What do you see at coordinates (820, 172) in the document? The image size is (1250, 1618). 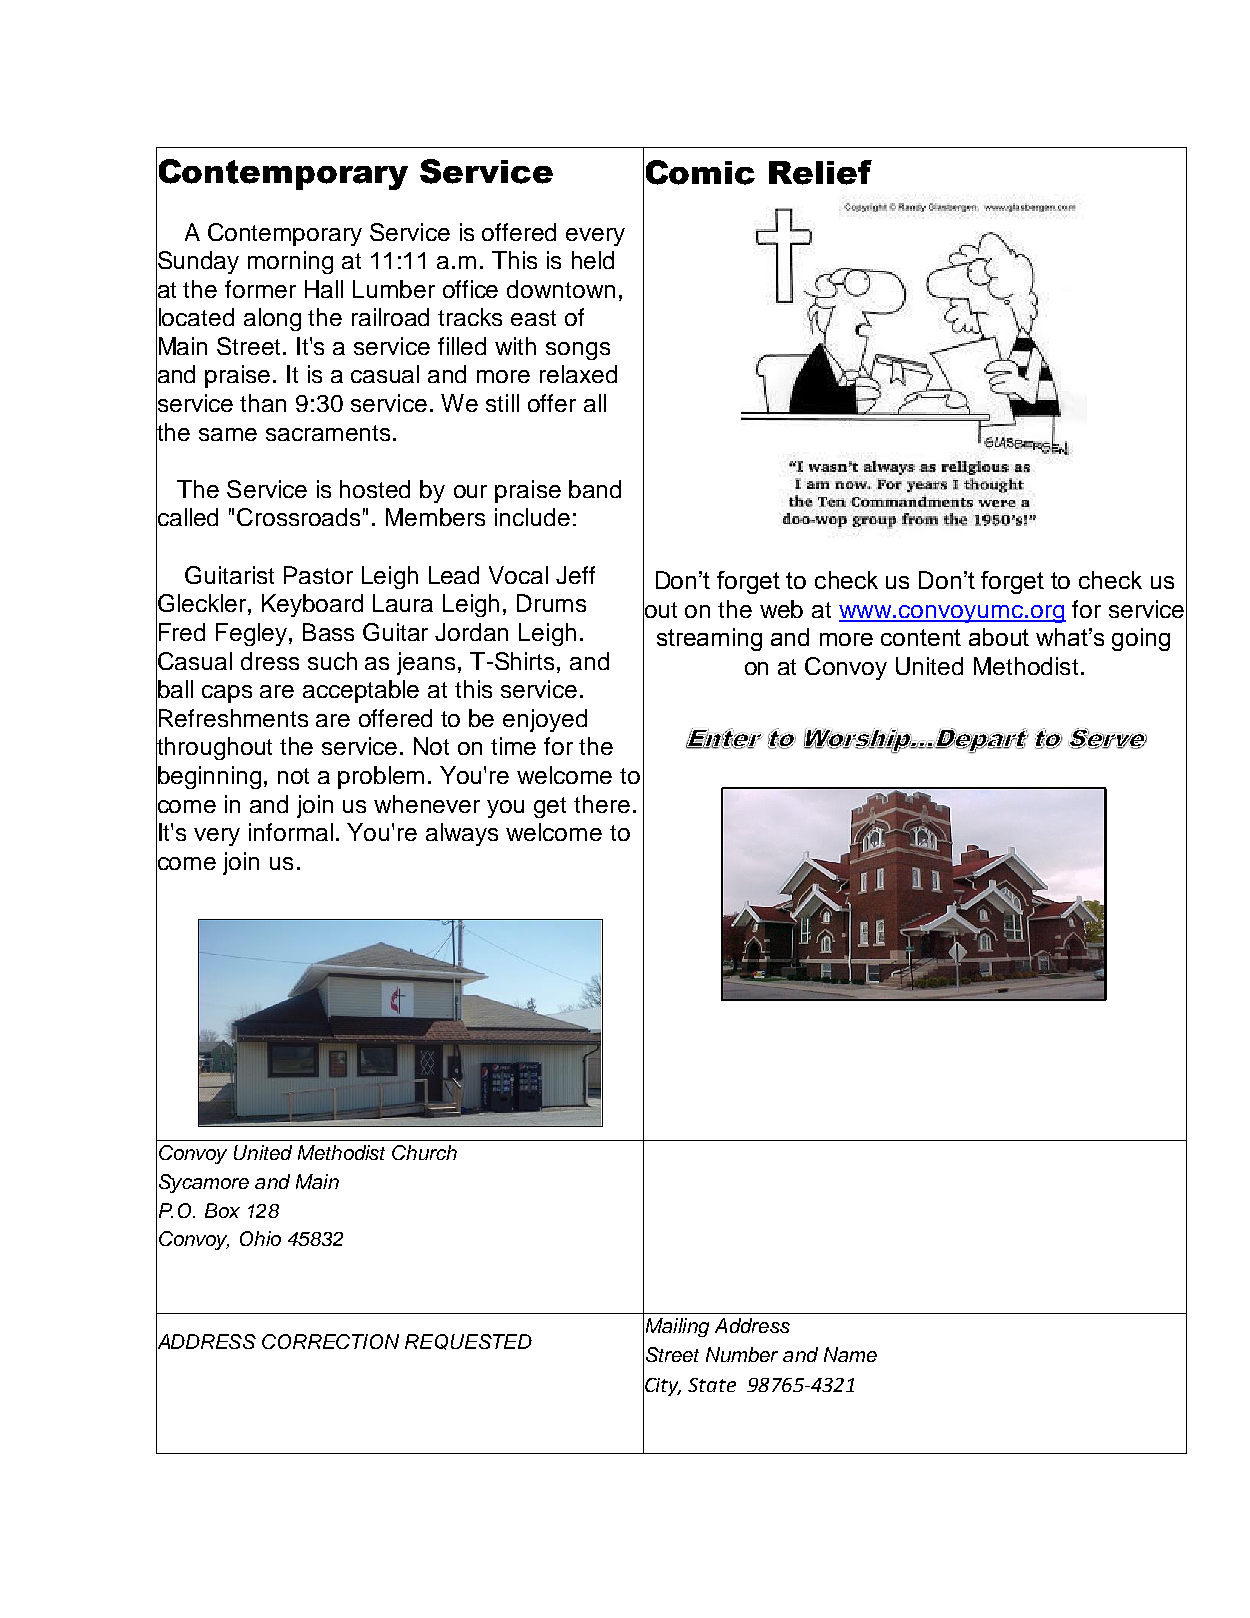 I see `Relief` at bounding box center [820, 172].
